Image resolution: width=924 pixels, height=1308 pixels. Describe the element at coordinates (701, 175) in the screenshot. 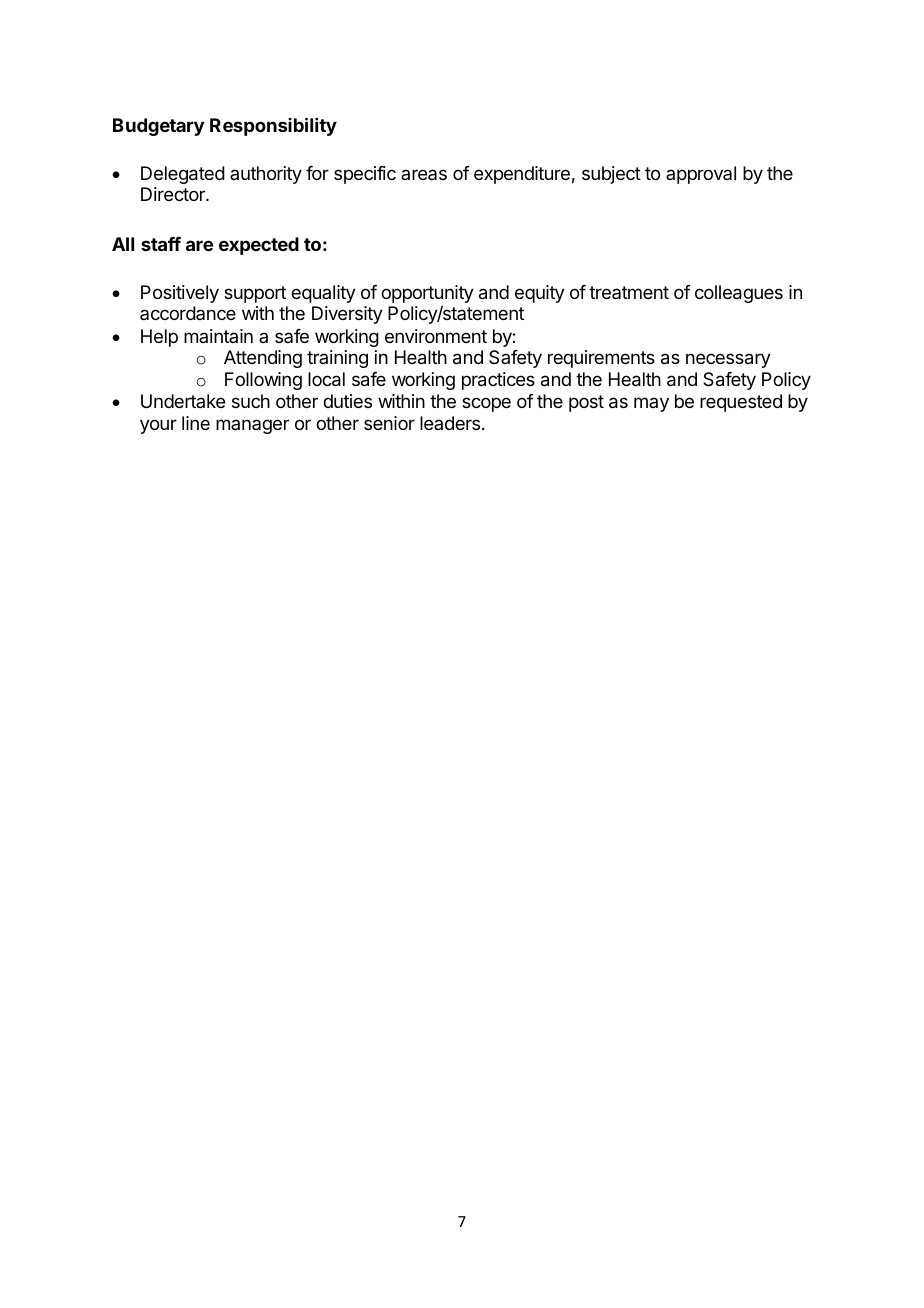

I see `approval` at that location.
